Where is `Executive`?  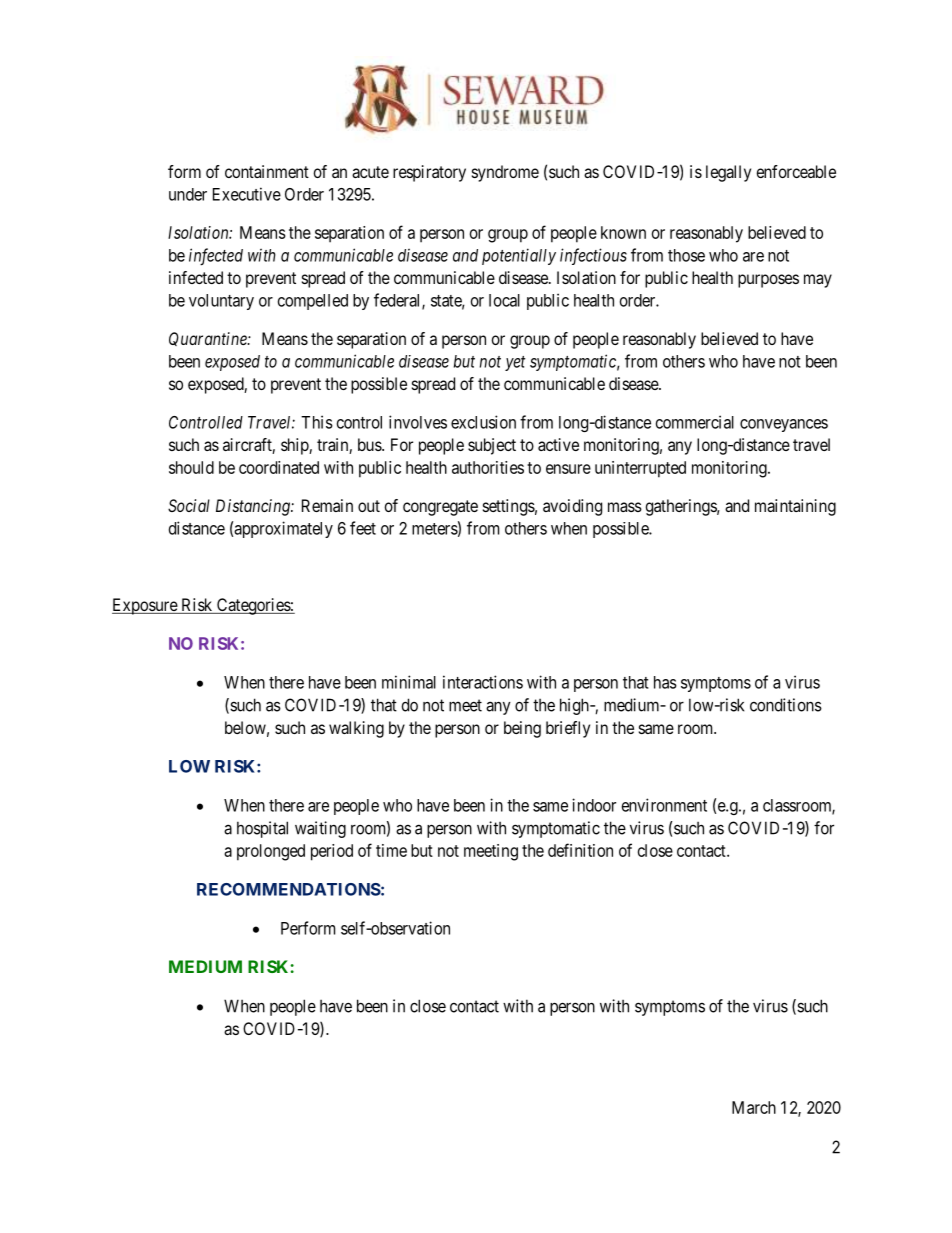
Executive is located at coordinates (247, 194).
